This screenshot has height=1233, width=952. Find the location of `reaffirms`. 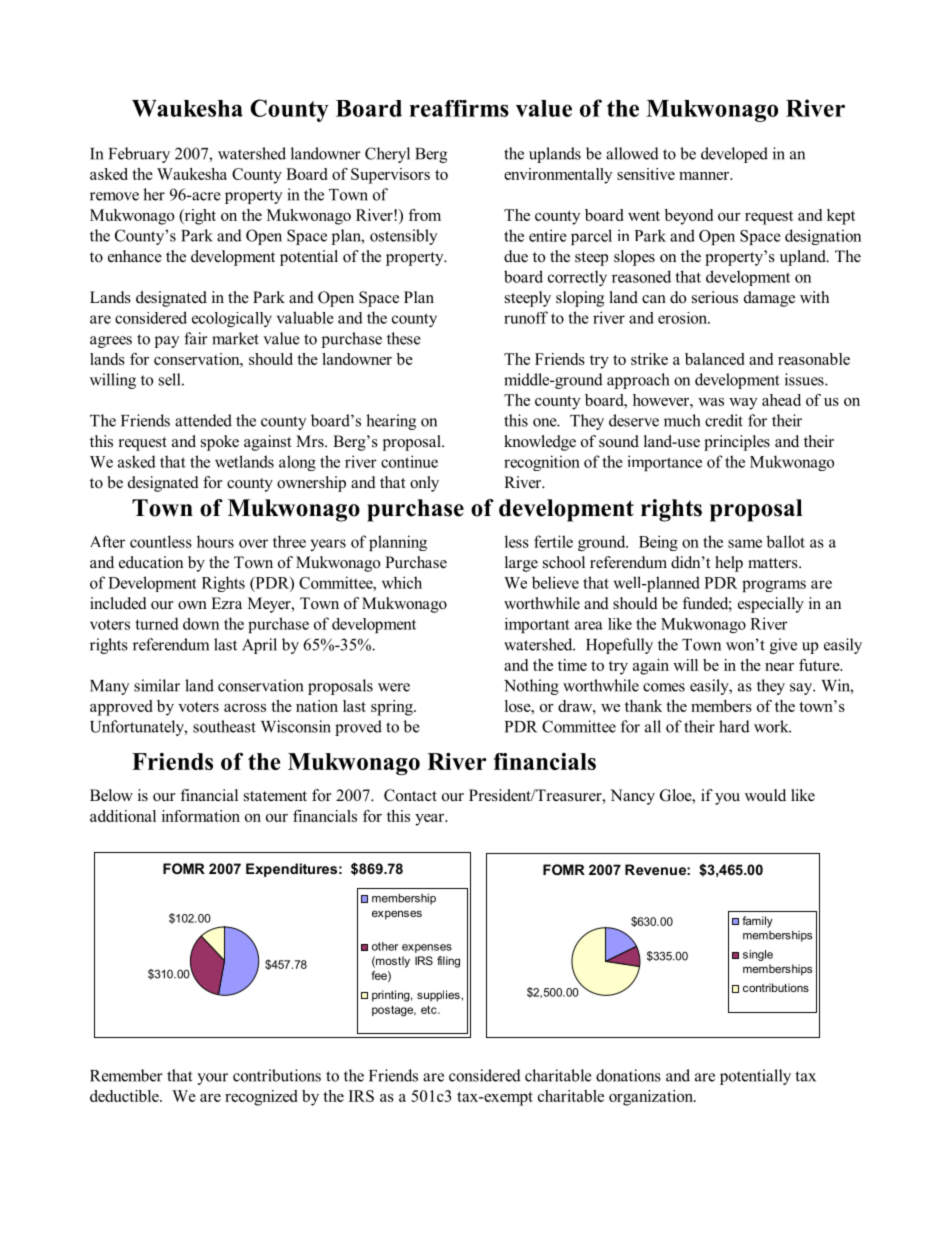

reaffirms is located at coordinates (459, 108).
